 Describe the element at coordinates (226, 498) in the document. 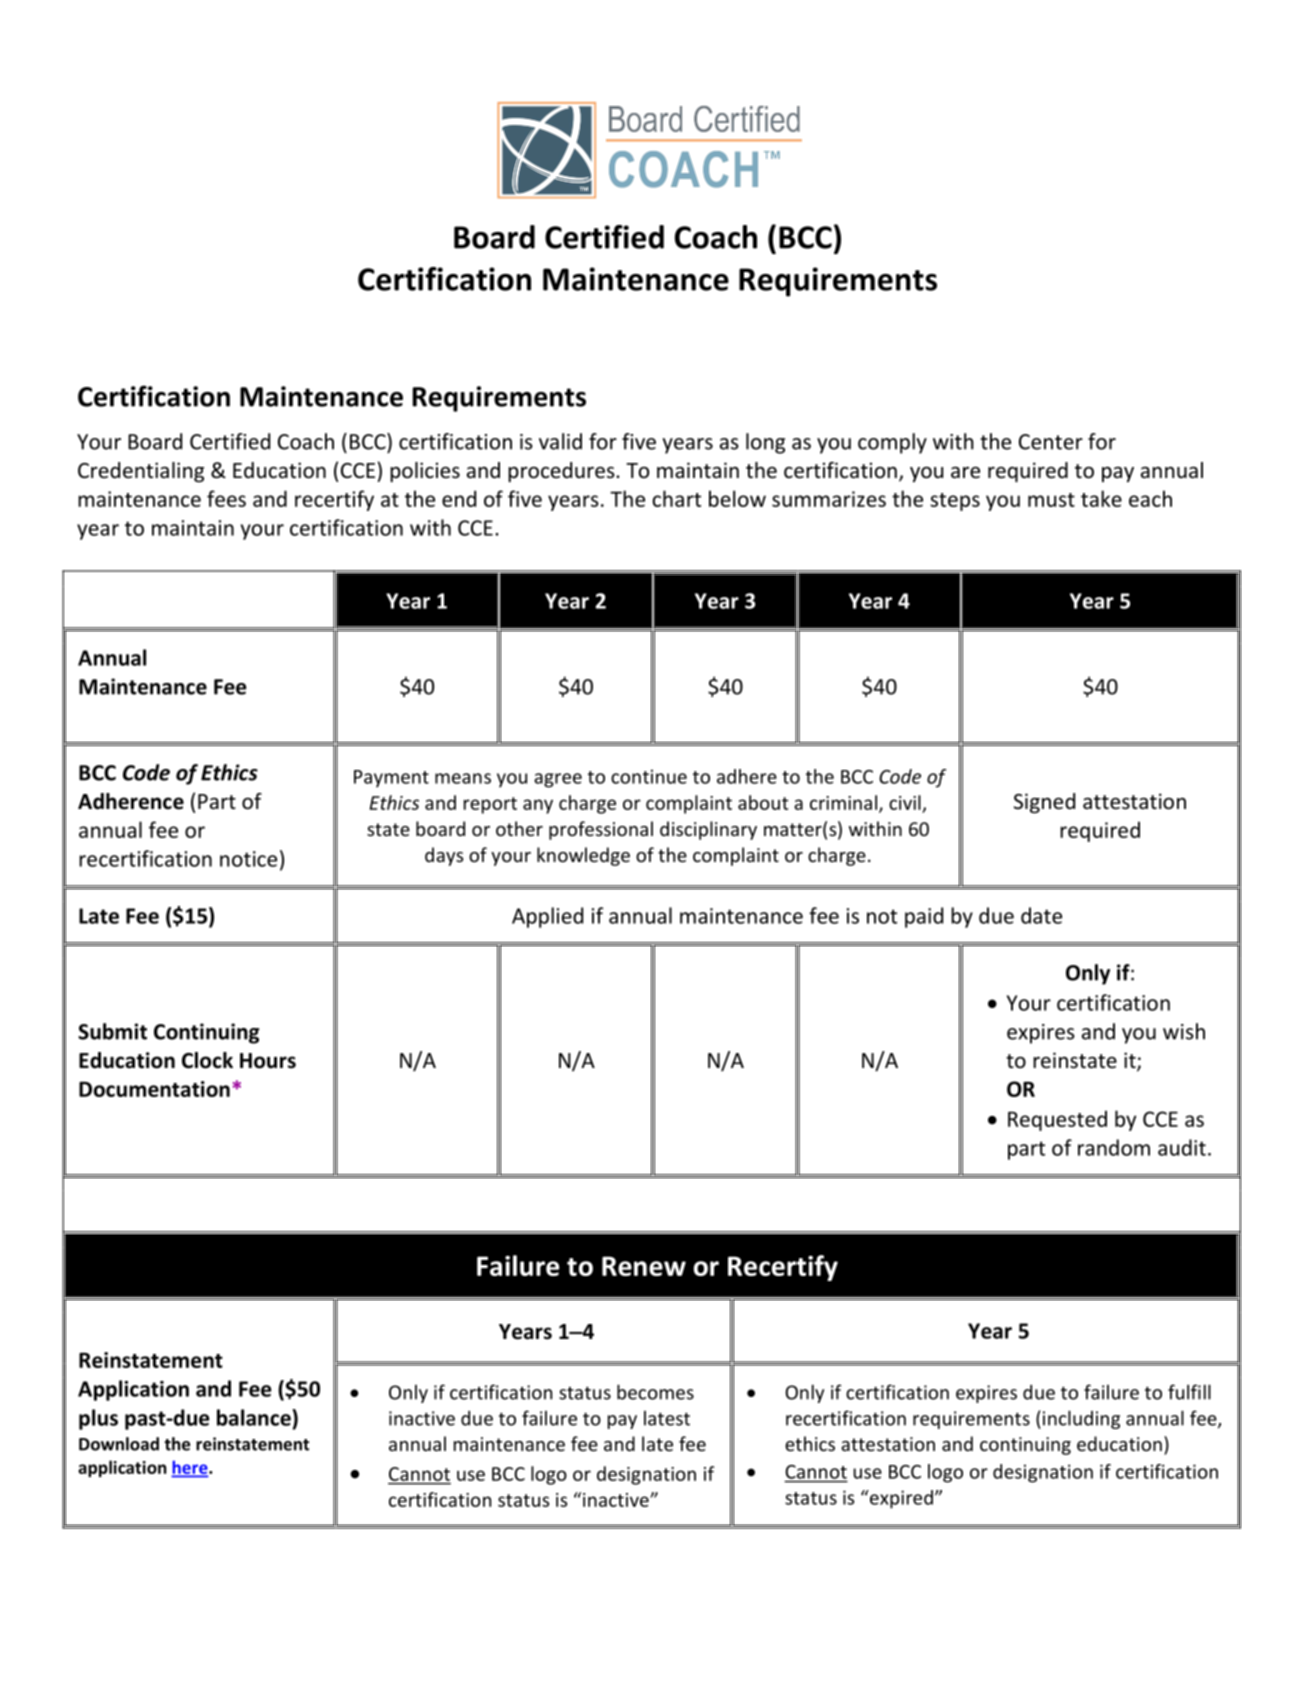

I see `fees` at that location.
